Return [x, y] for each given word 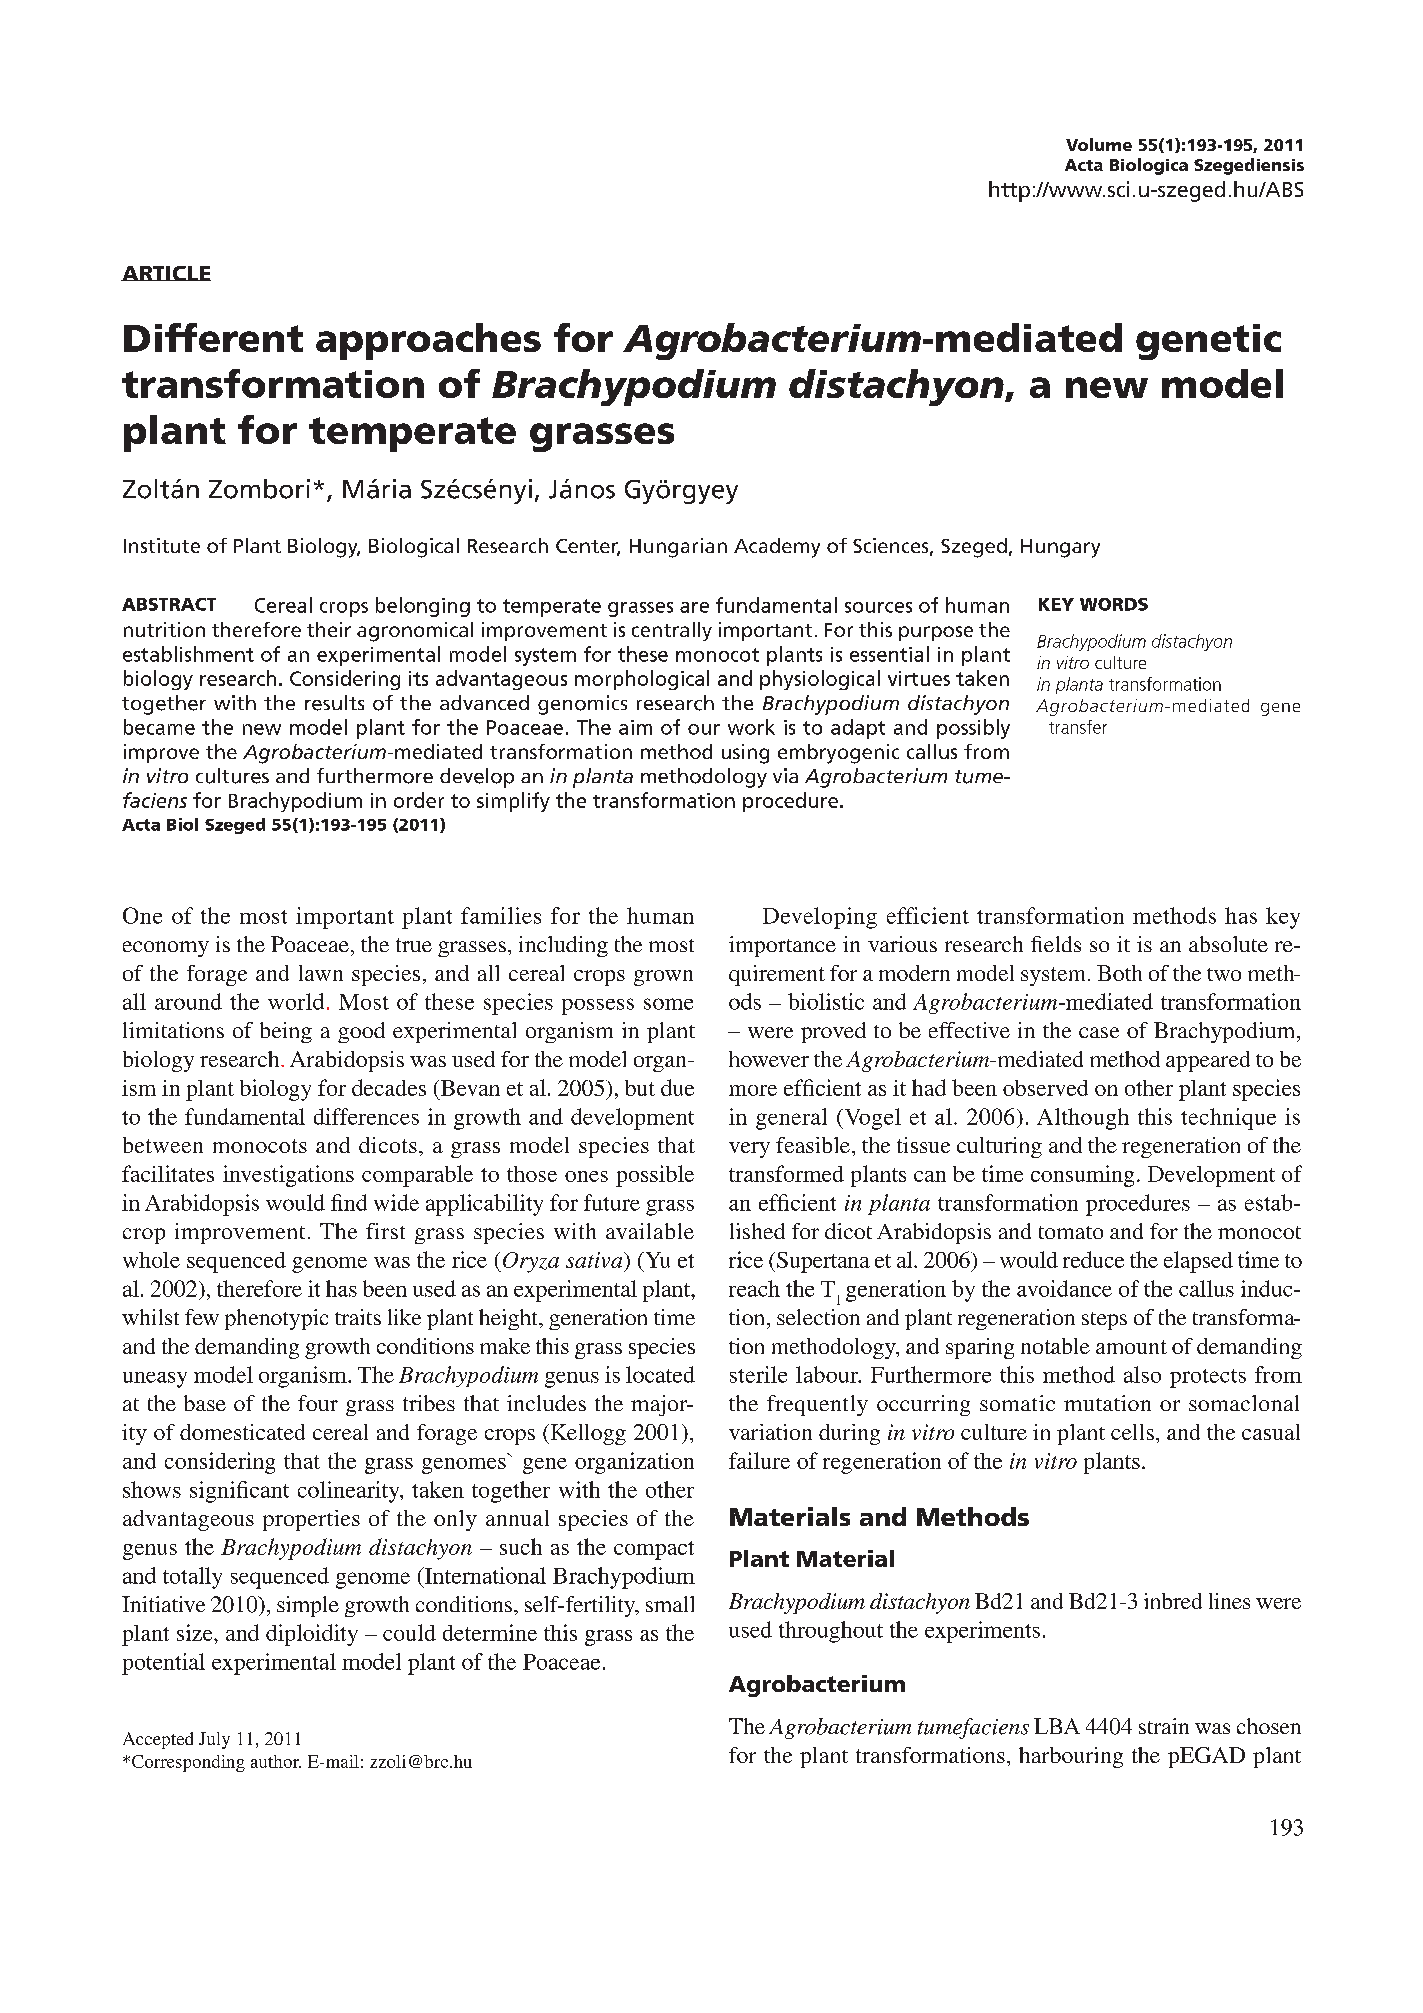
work [751, 727]
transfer [1078, 727]
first [385, 1231]
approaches [428, 341]
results [334, 703]
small [670, 1604]
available [650, 1231]
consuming [1082, 1176]
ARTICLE [166, 273]
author [276, 1761]
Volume [1099, 144]
